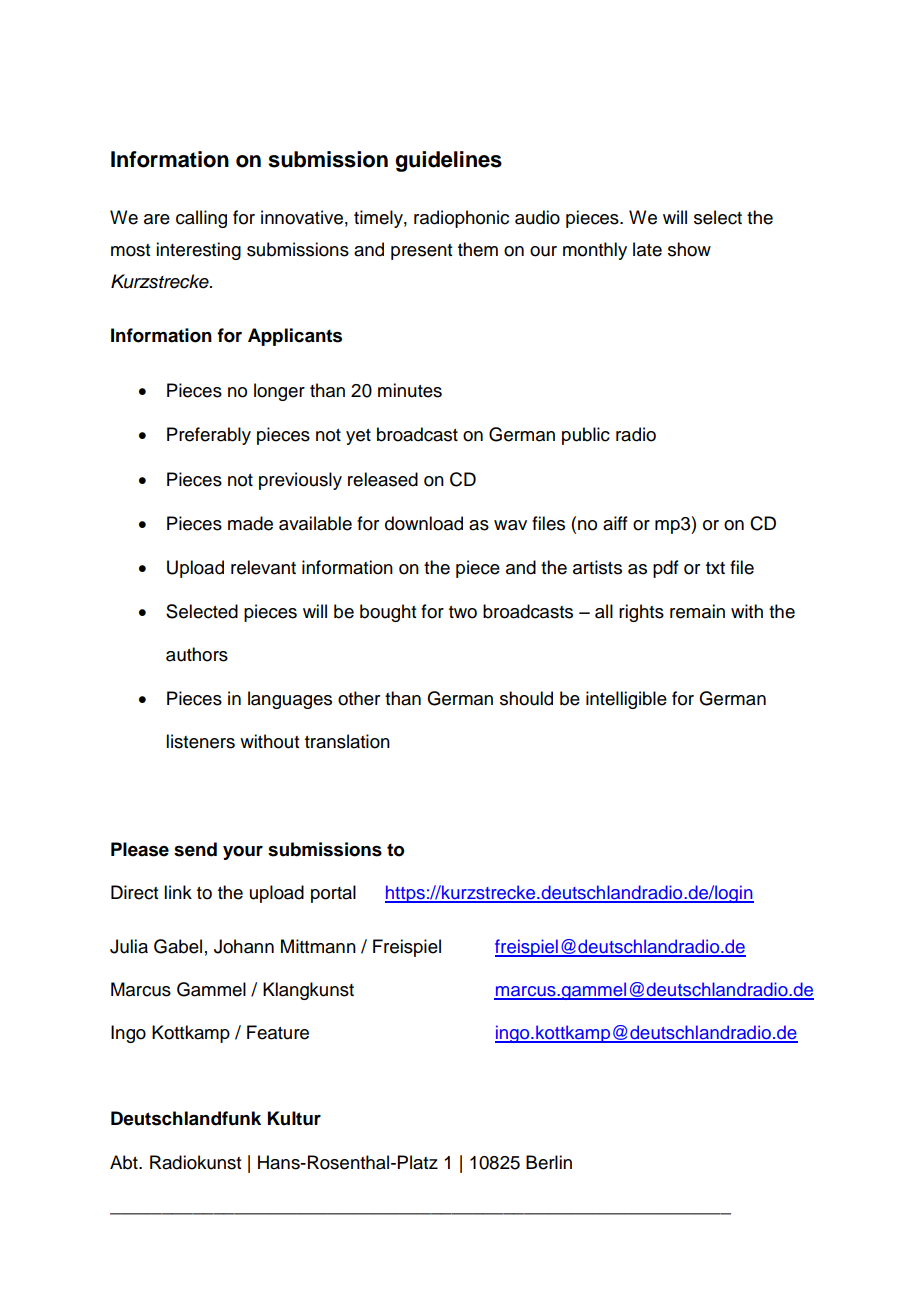  Describe the element at coordinates (201, 219) in the screenshot. I see `calling` at that location.
